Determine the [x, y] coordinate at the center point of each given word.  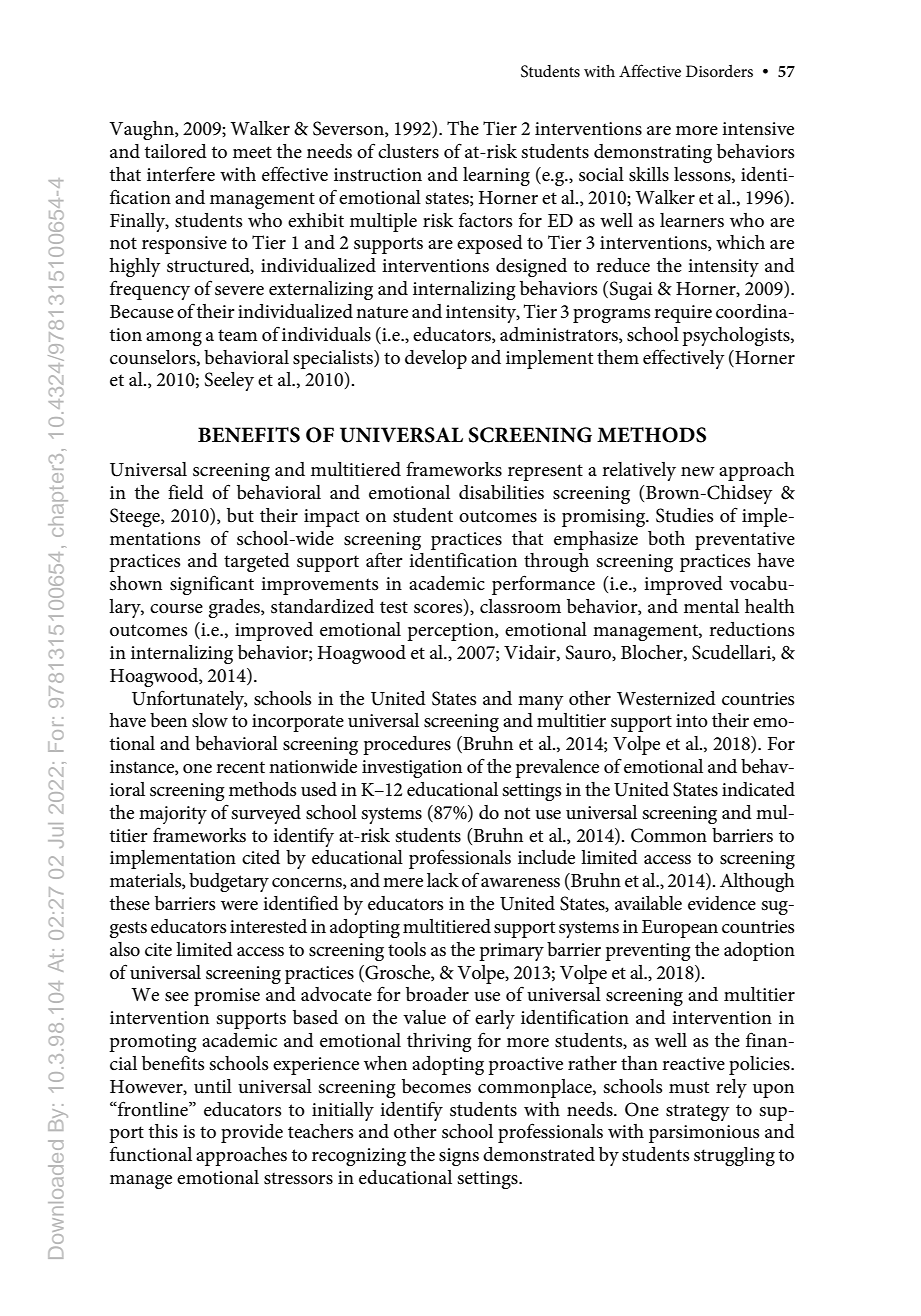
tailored [176, 151]
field [186, 492]
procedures [407, 745]
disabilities [501, 492]
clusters [408, 151]
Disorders [719, 71]
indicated [758, 789]
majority [173, 815]
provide [252, 1133]
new [698, 472]
